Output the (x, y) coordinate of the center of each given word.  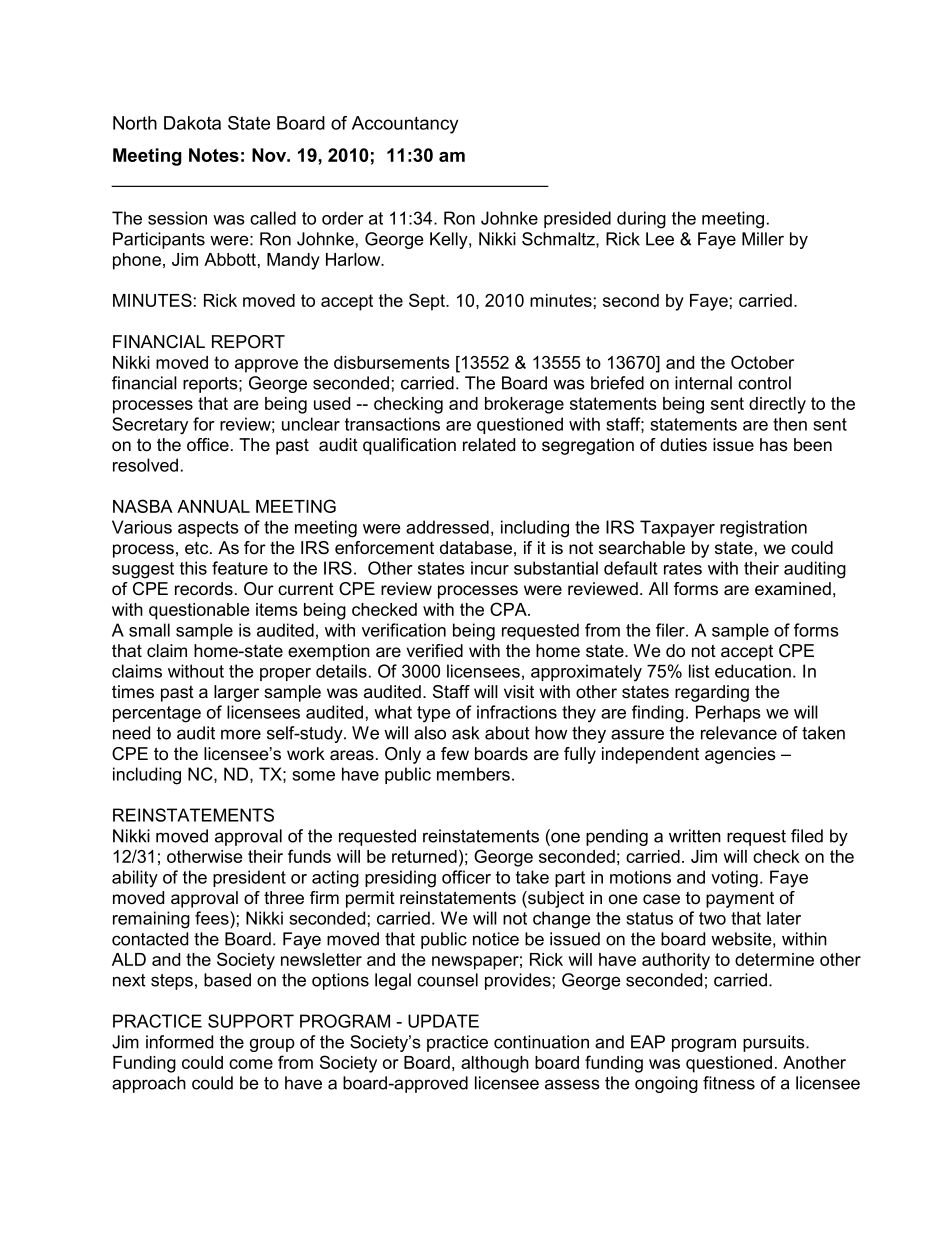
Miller (763, 239)
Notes (214, 155)
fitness (729, 1083)
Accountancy (405, 125)
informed (179, 1042)
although (495, 1064)
